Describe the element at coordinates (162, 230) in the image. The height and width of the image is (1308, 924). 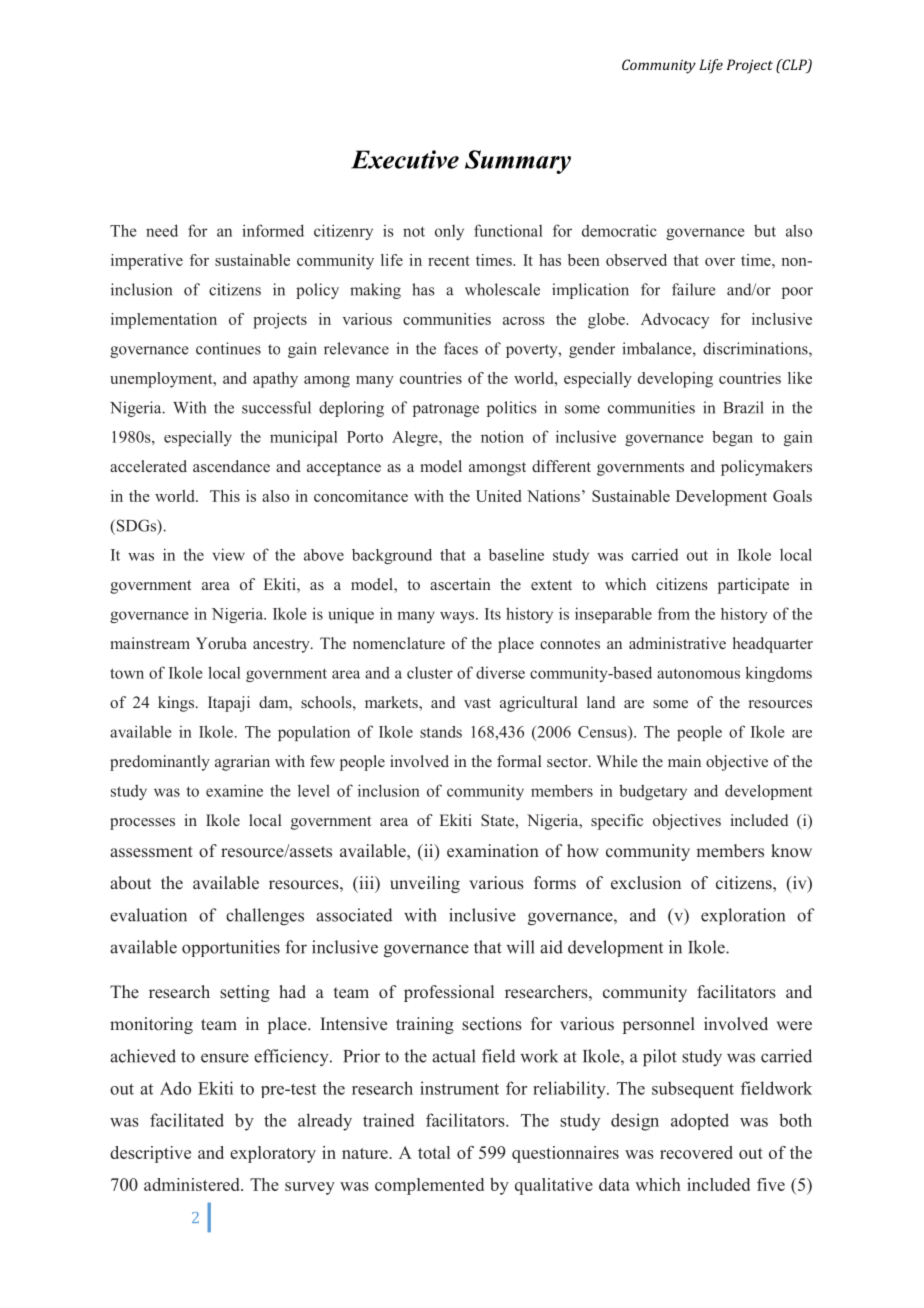
I see `need` at that location.
